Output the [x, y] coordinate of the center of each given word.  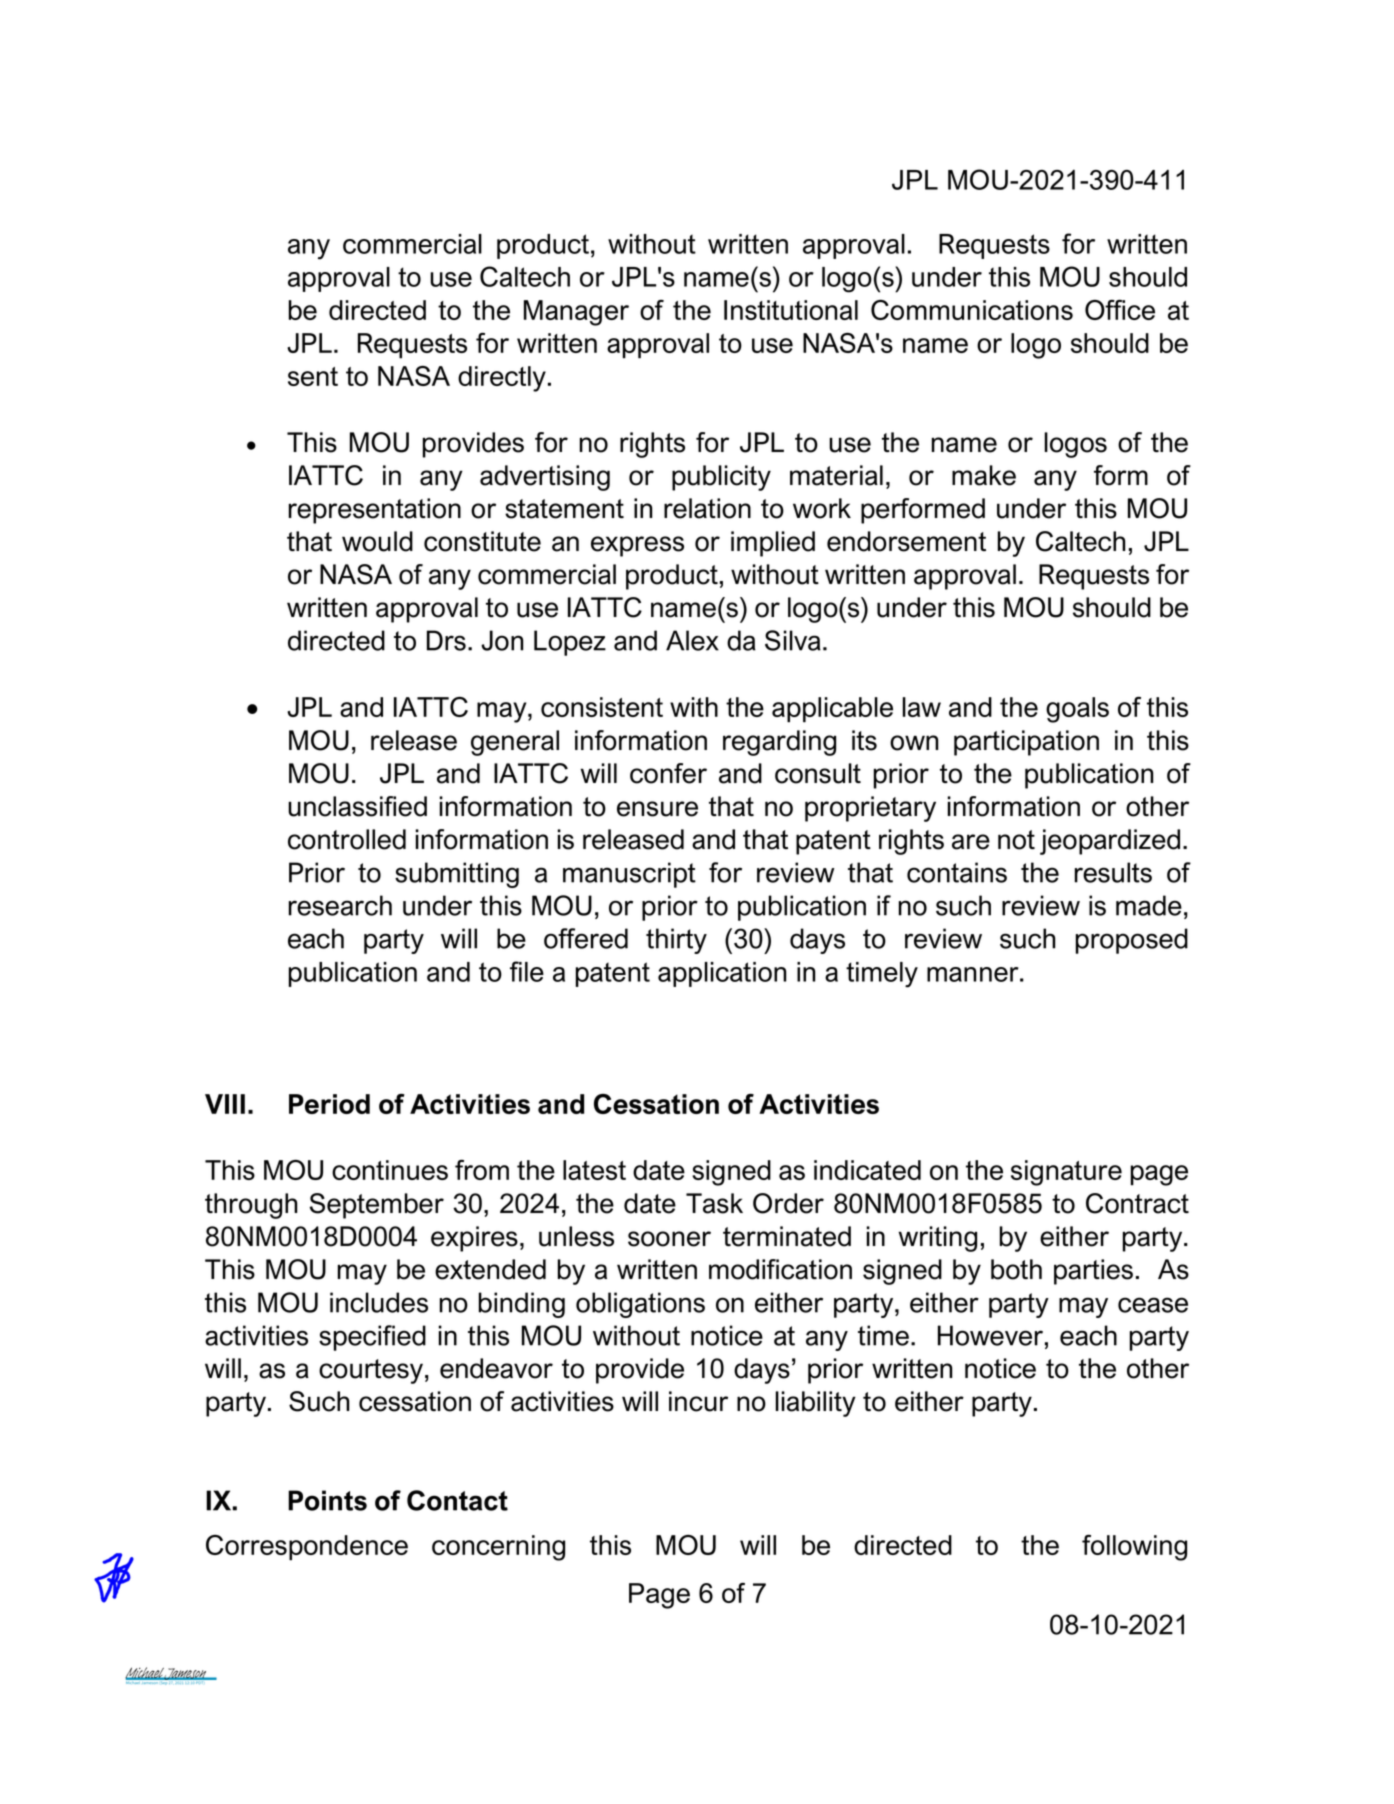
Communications [972, 310]
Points [327, 1500]
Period [329, 1104]
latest [594, 1170]
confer [668, 773]
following [1134, 1548]
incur [698, 1401]
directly [502, 379]
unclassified [357, 806]
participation [1026, 743]
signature [1066, 1173]
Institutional [791, 310]
